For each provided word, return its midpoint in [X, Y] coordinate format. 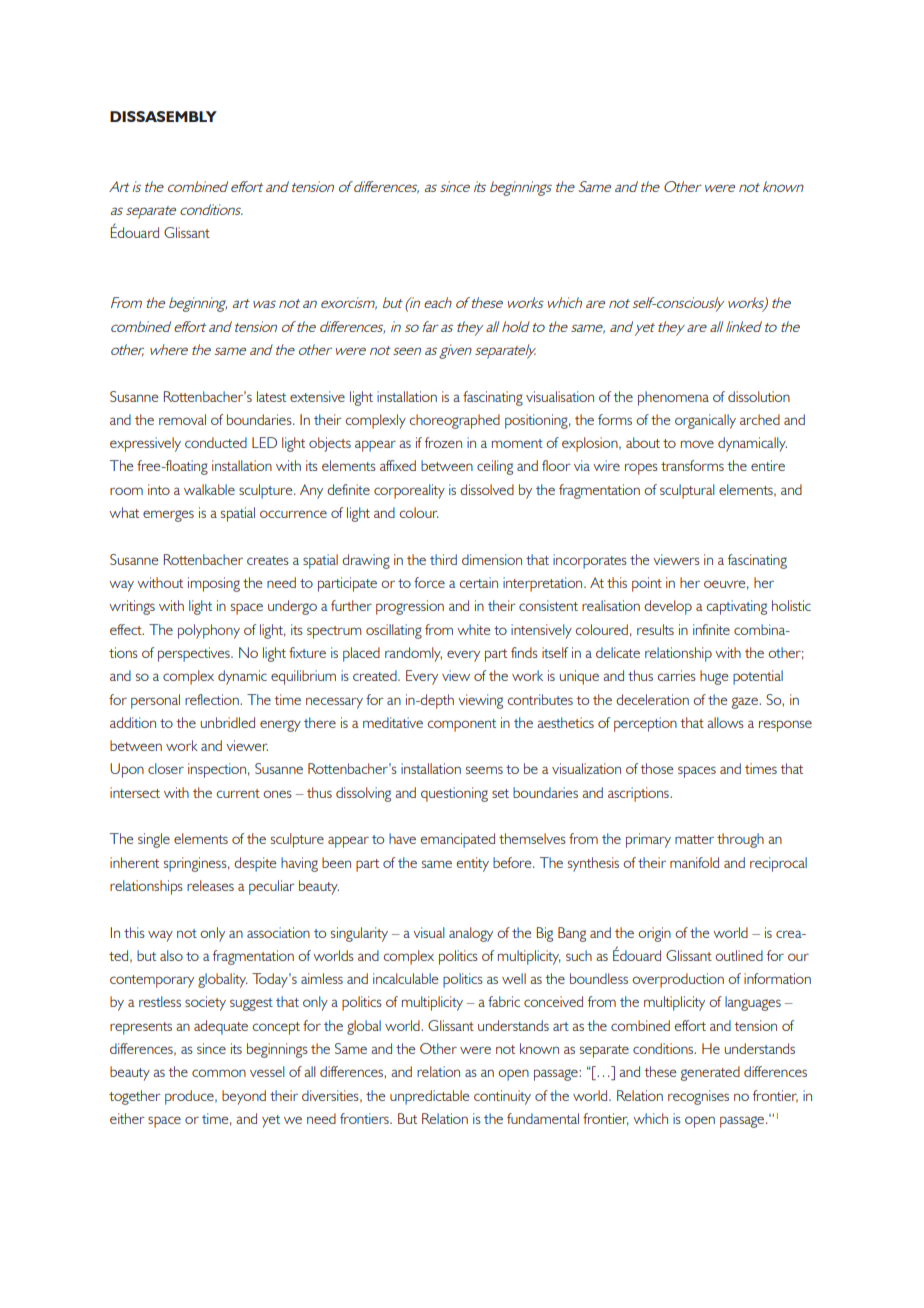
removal [182, 419]
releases [210, 885]
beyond [244, 1097]
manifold [694, 862]
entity [473, 864]
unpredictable [429, 1097]
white [473, 629]
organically [705, 421]
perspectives [195, 654]
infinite [711, 629]
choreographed [454, 421]
